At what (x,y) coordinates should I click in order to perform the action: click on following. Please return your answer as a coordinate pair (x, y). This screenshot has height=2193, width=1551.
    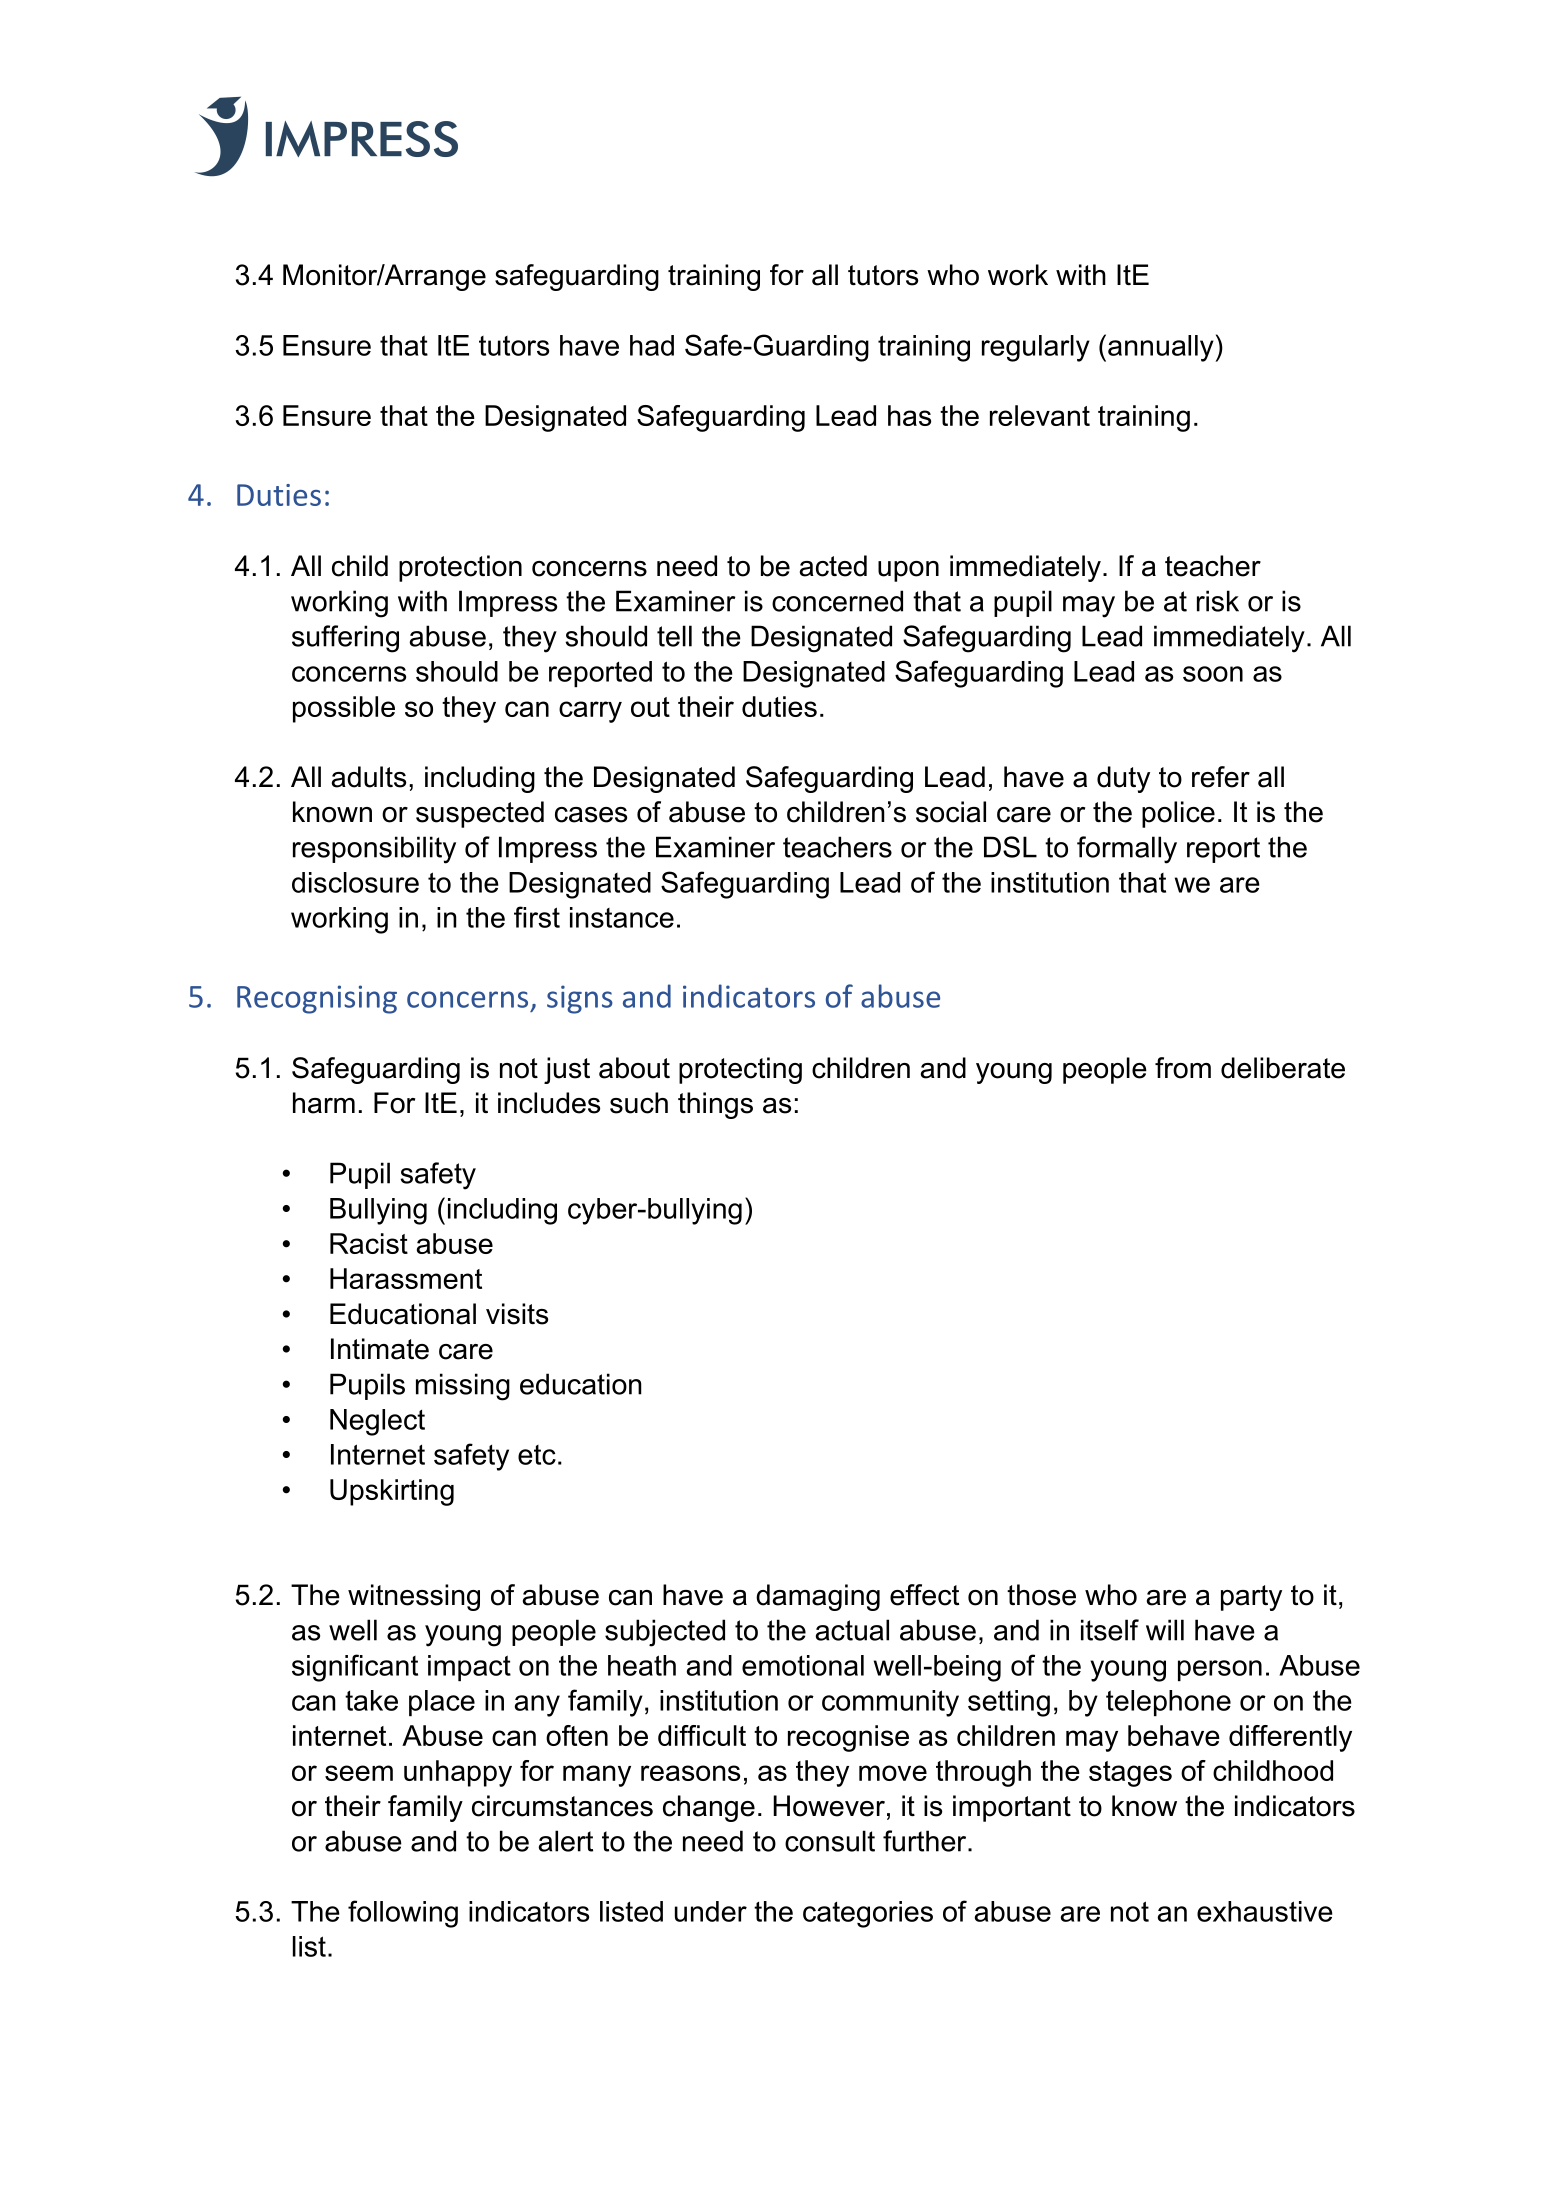
    Looking at the image, I should click on (403, 1914).
